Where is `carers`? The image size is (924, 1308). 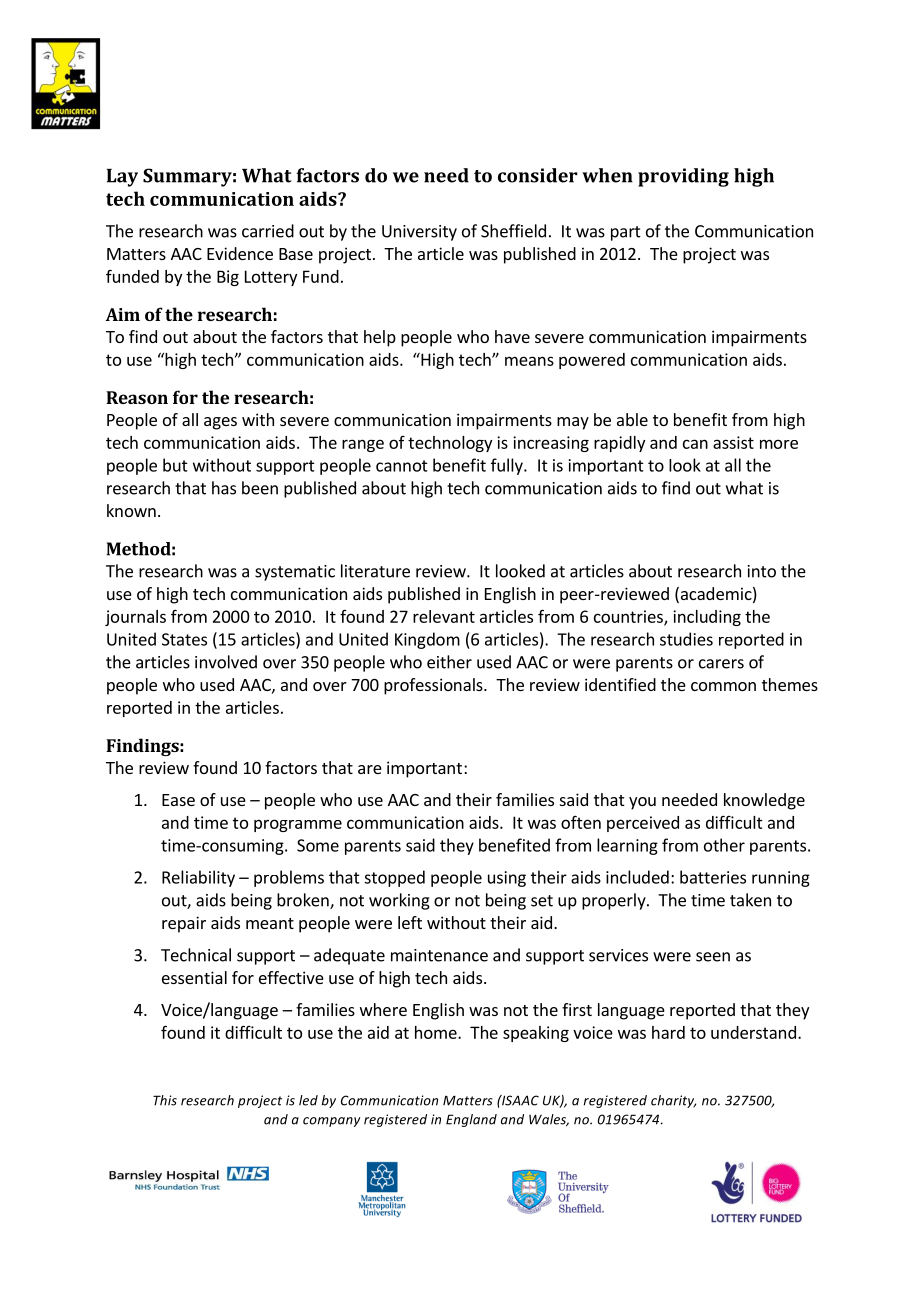 carers is located at coordinates (721, 664).
